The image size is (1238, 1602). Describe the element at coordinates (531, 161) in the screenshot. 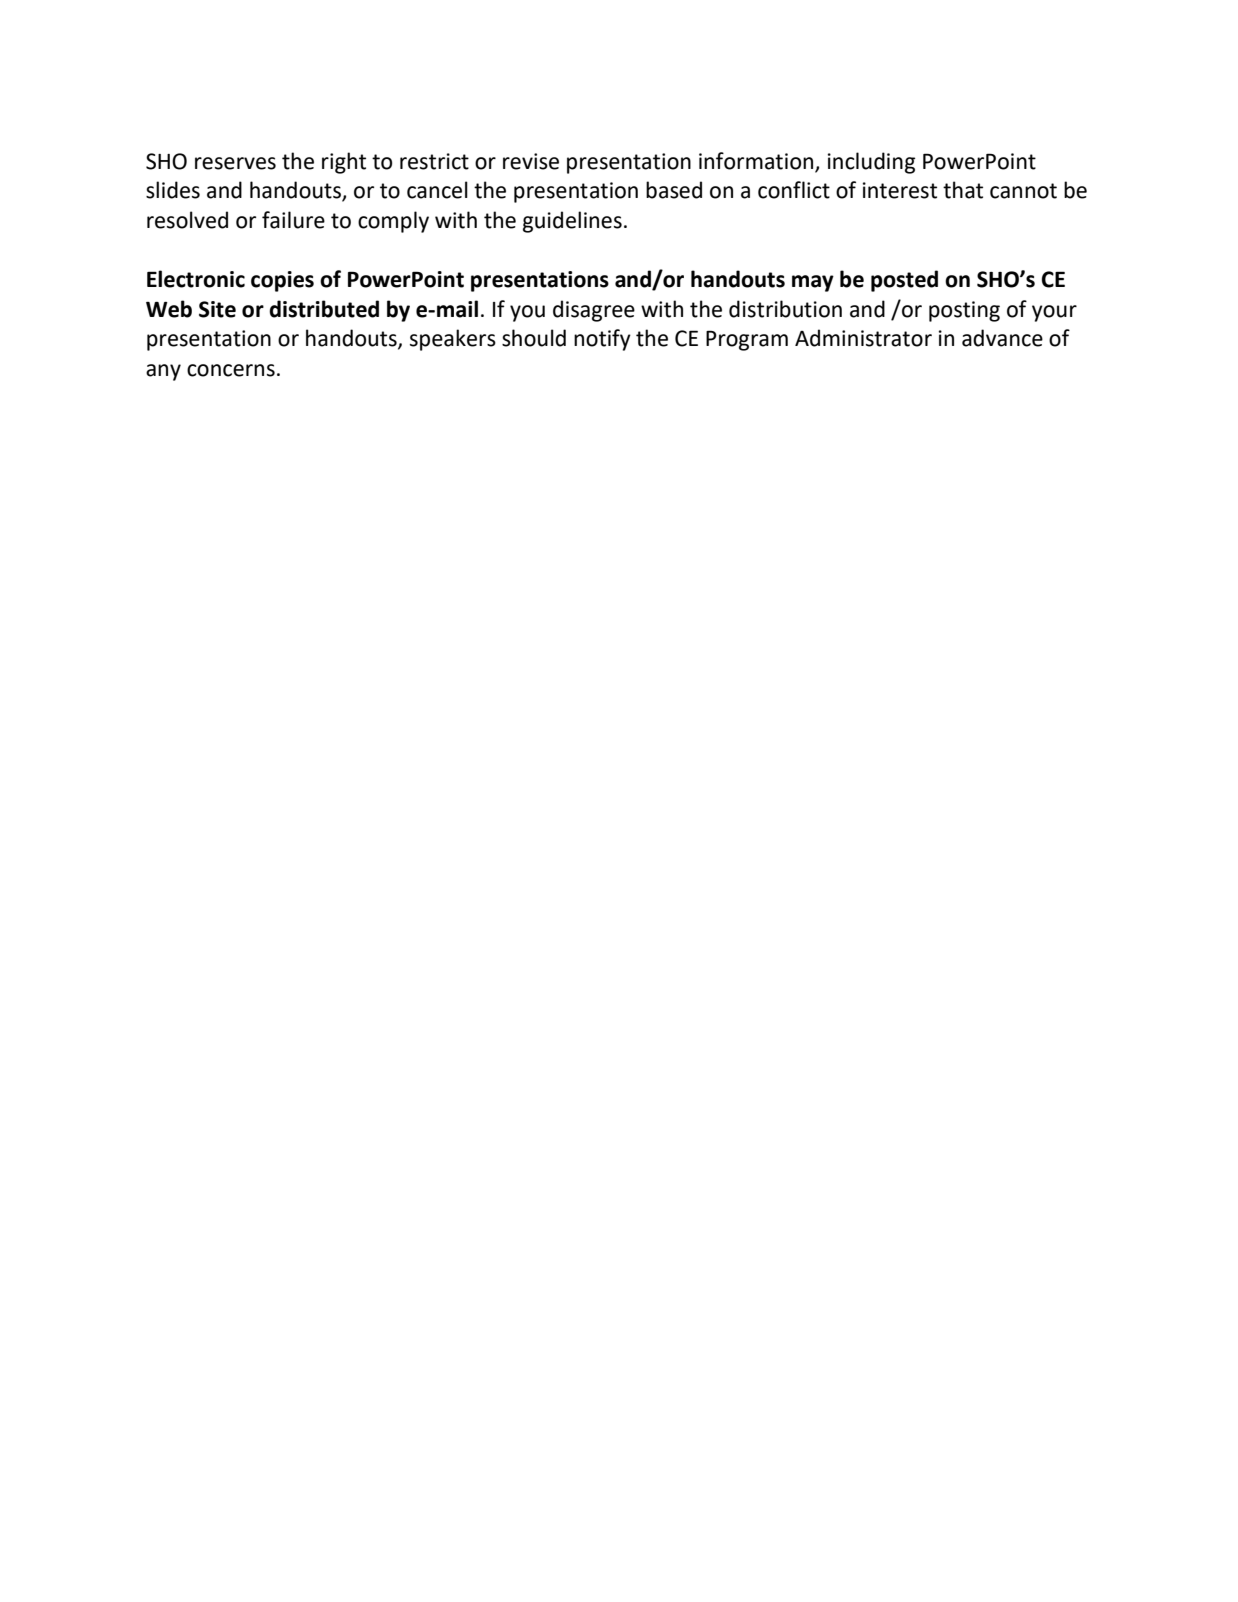

I see `revise` at that location.
